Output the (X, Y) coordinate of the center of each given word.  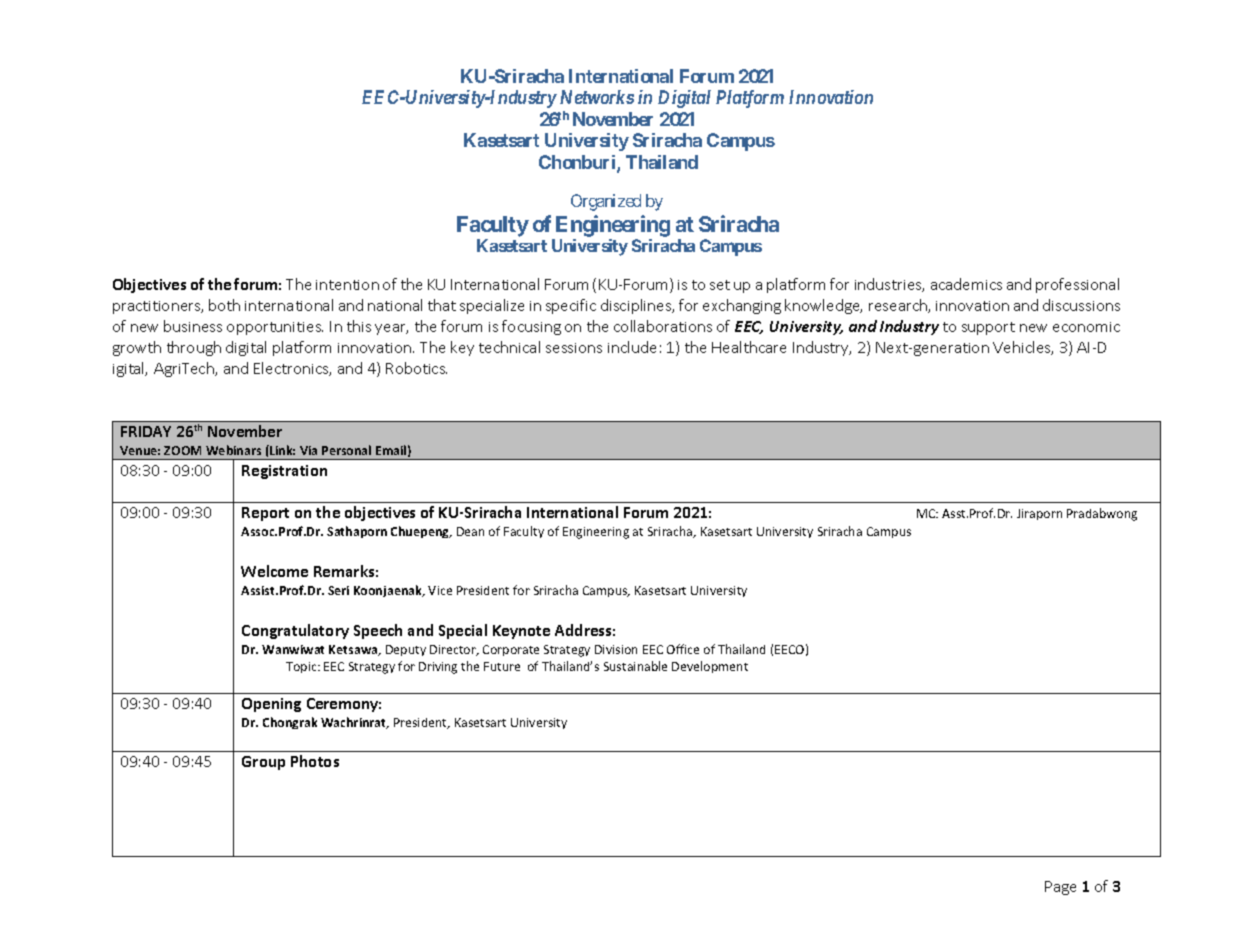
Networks (597, 97)
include (632, 347)
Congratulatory (295, 631)
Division (616, 649)
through (194, 348)
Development (710, 667)
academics (966, 284)
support (988, 328)
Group (263, 763)
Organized (606, 202)
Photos (315, 761)
